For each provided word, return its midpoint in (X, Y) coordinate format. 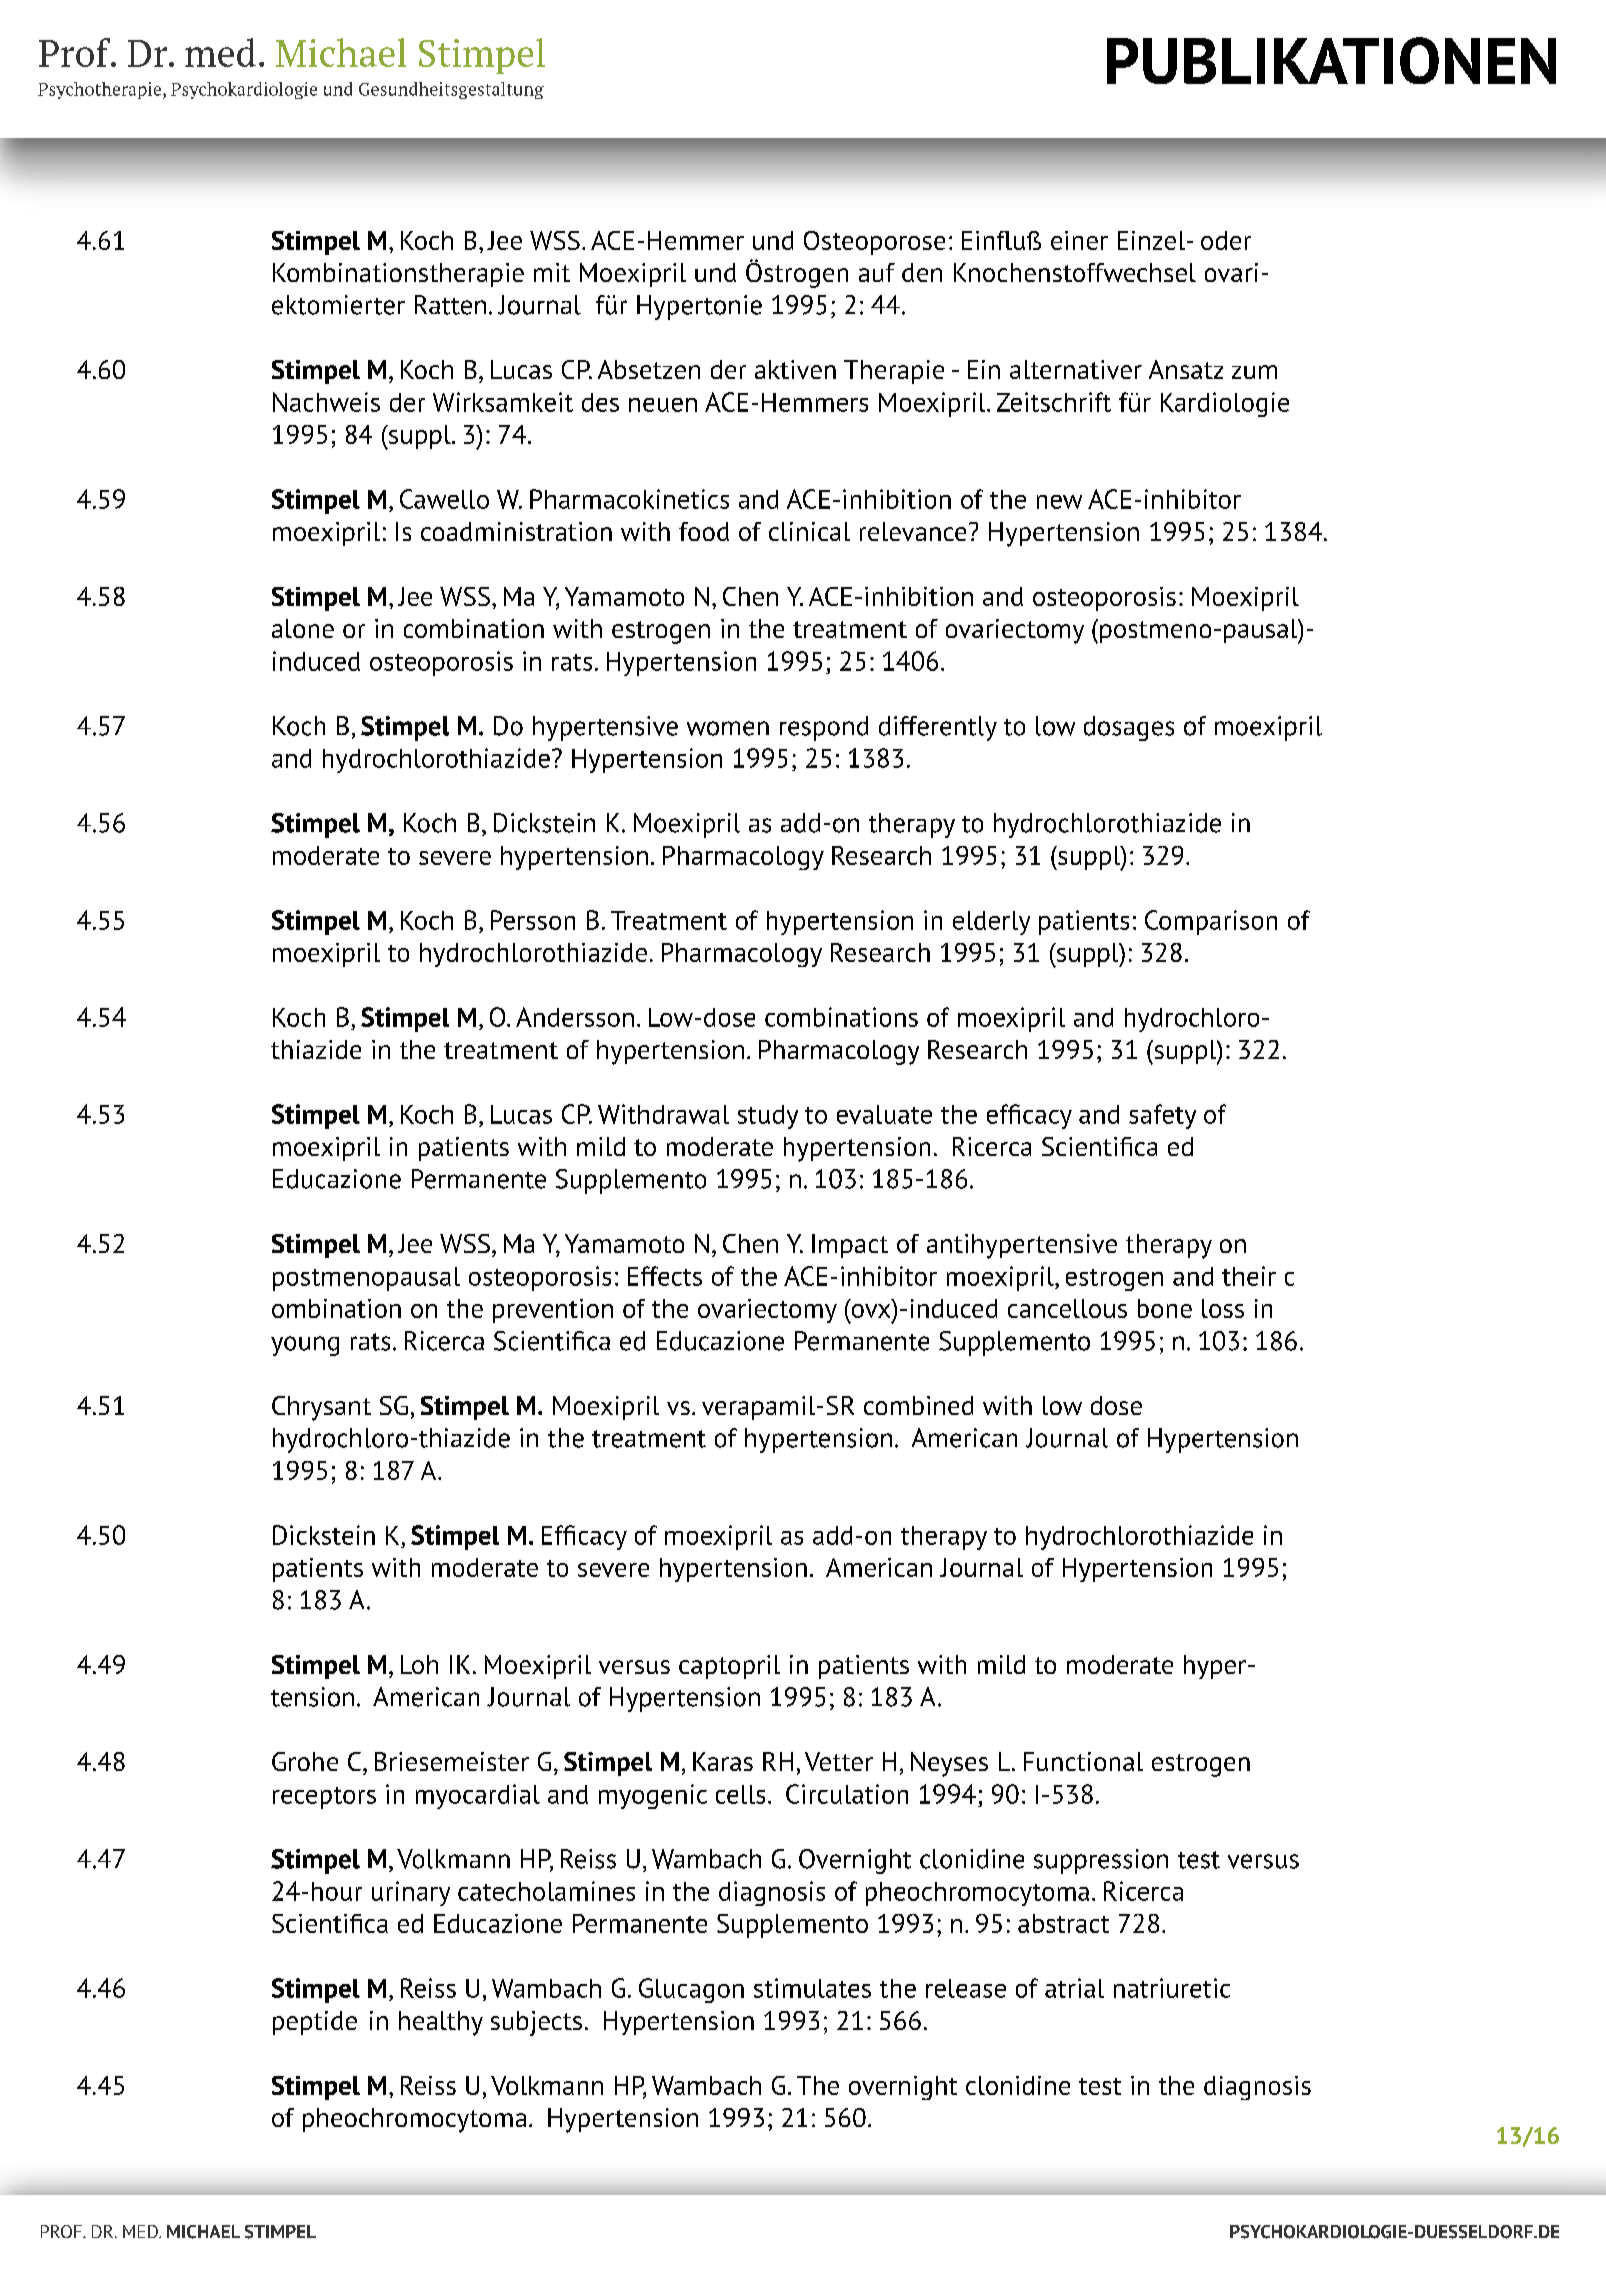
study (768, 1117)
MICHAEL (203, 2232)
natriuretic (1172, 1988)
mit (552, 272)
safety (1162, 1116)
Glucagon (691, 1990)
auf (877, 272)
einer (1079, 240)
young (305, 1346)
